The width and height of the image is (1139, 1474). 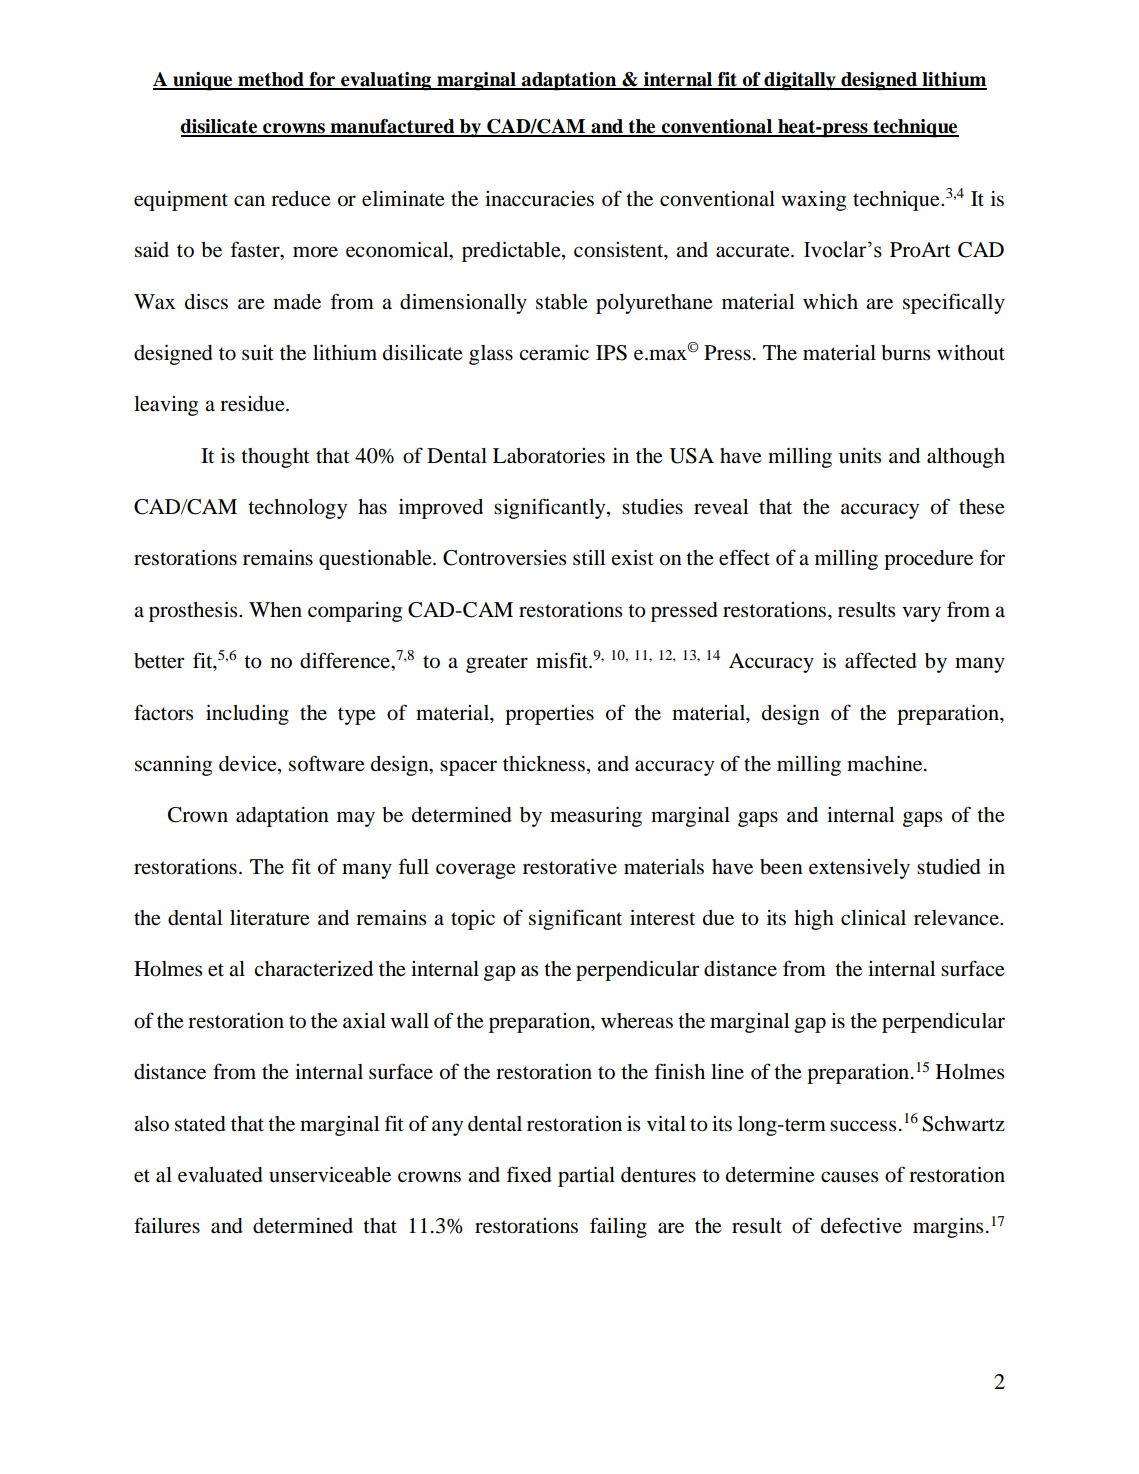 What do you see at coordinates (570, 867) in the image?
I see `restorative` at bounding box center [570, 867].
